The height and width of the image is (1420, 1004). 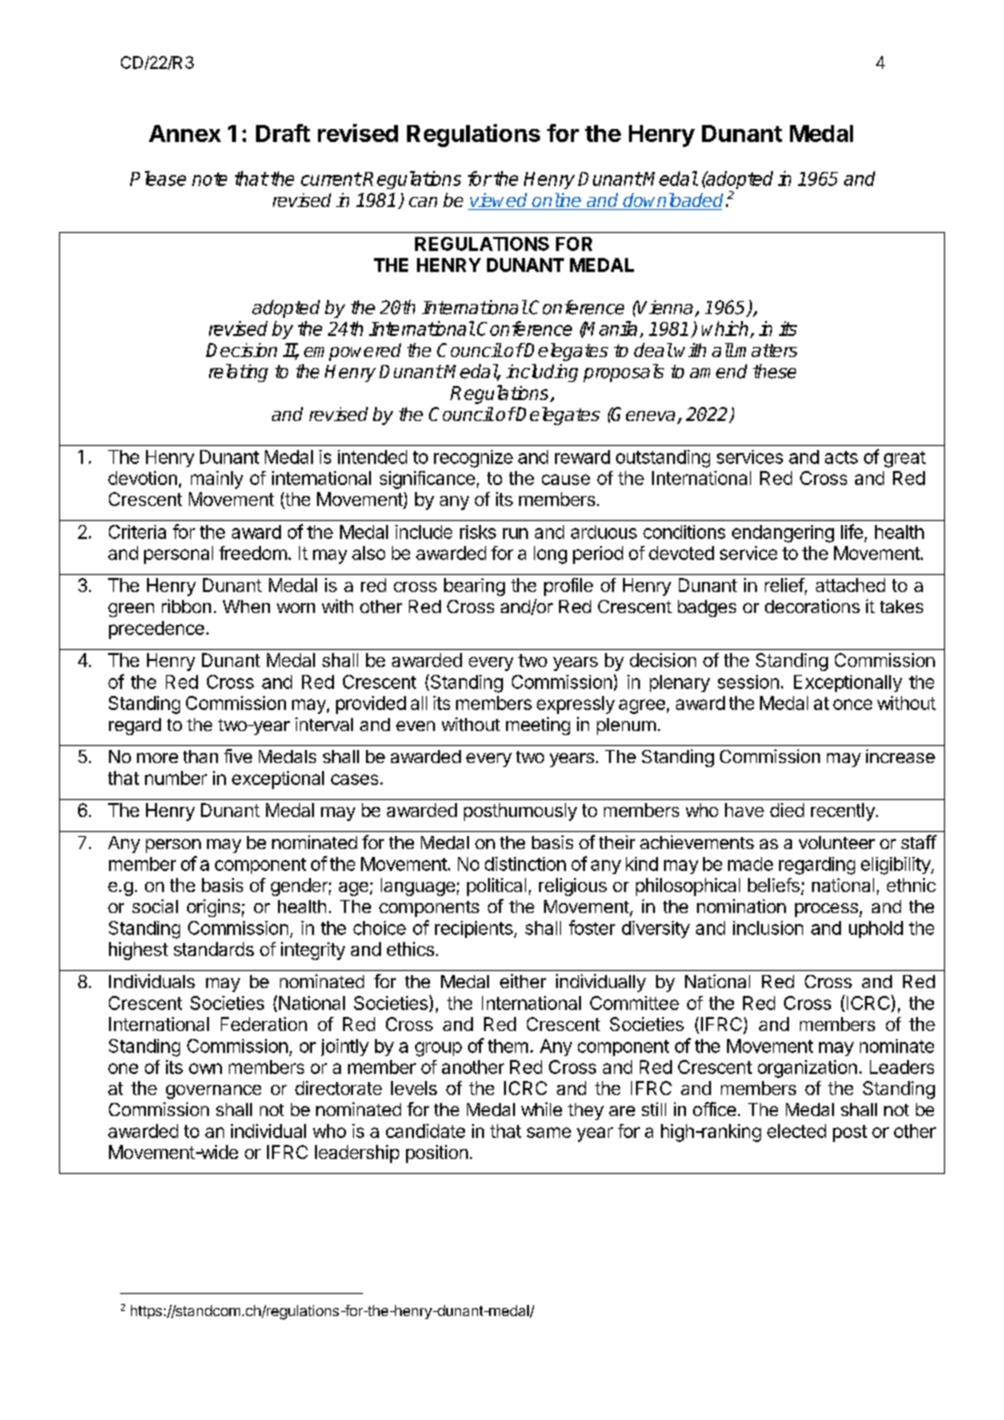 I want to click on elected, so click(x=796, y=1131).
